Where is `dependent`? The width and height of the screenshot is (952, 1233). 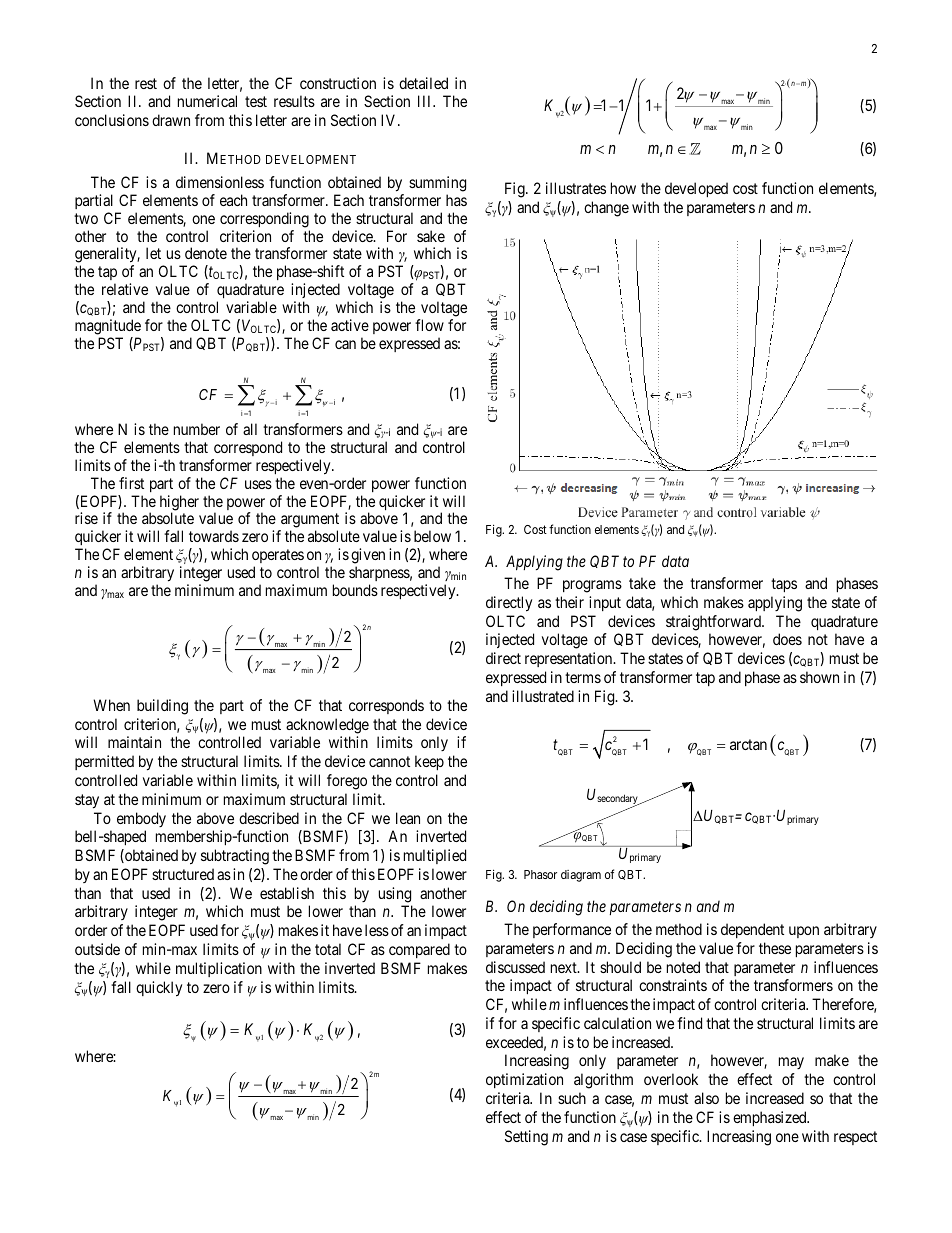 dependent is located at coordinates (752, 930).
